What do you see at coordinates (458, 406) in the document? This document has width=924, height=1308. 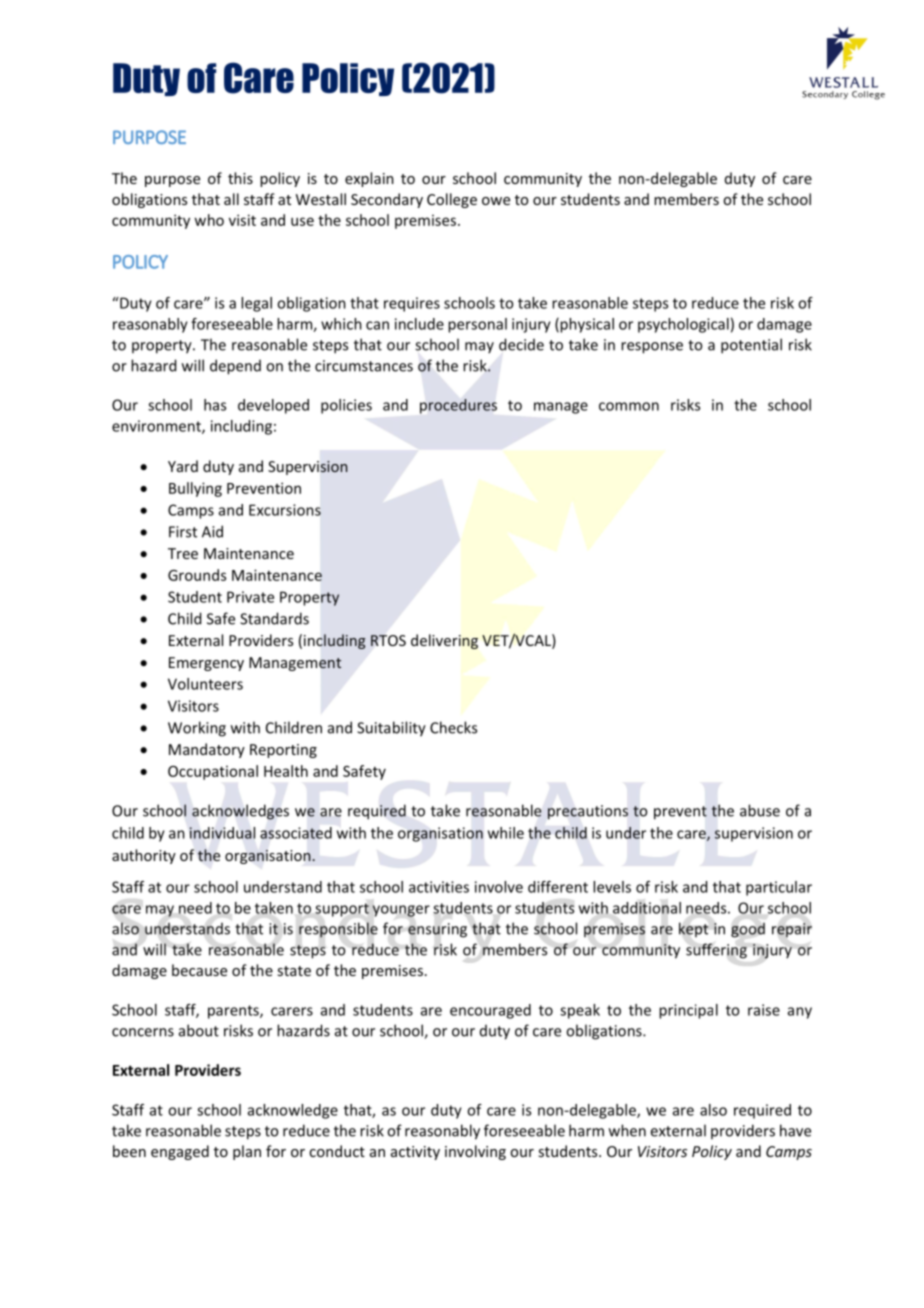 I see `procedures` at bounding box center [458, 406].
